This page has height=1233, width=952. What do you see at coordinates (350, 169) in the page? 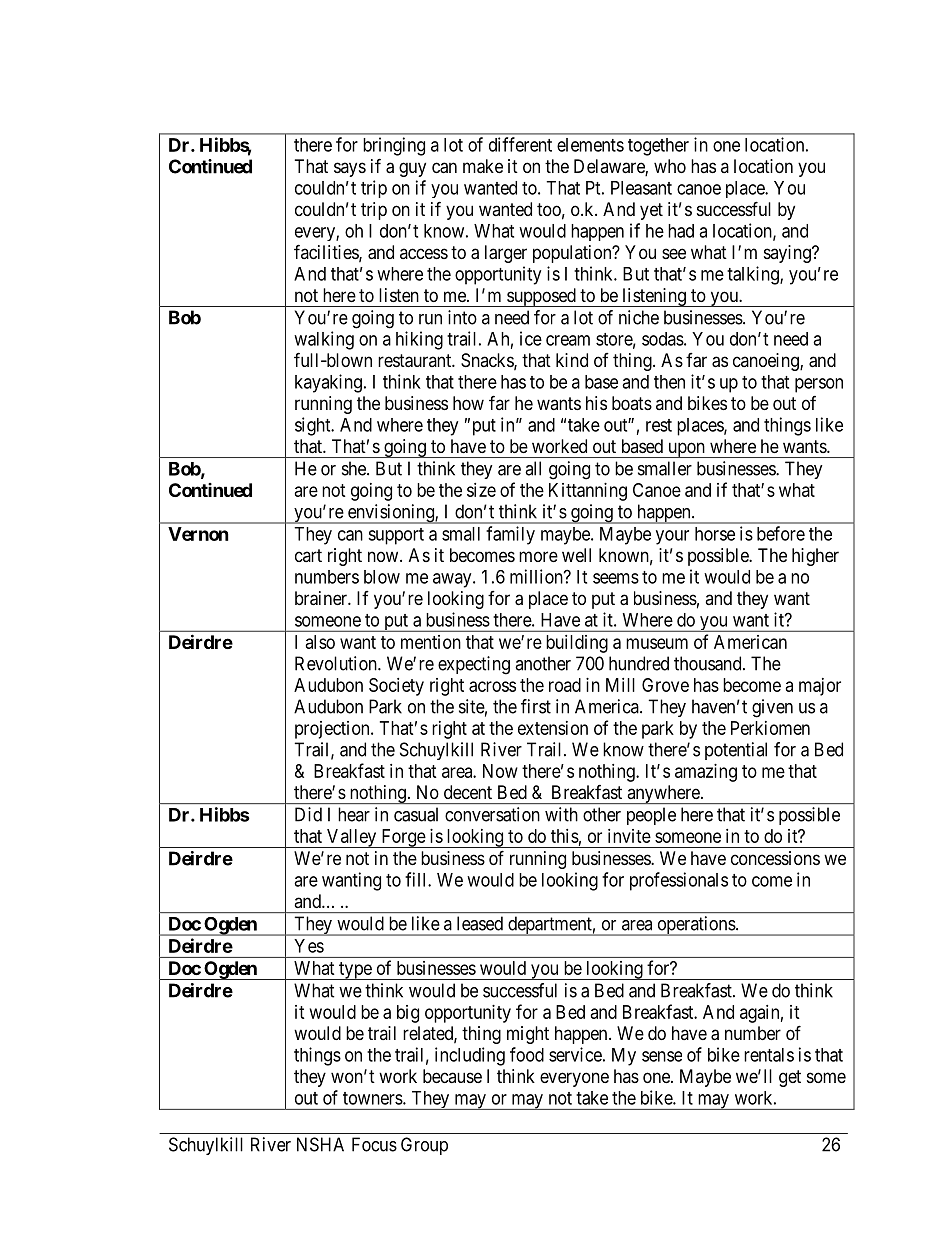
I see `says` at bounding box center [350, 169].
